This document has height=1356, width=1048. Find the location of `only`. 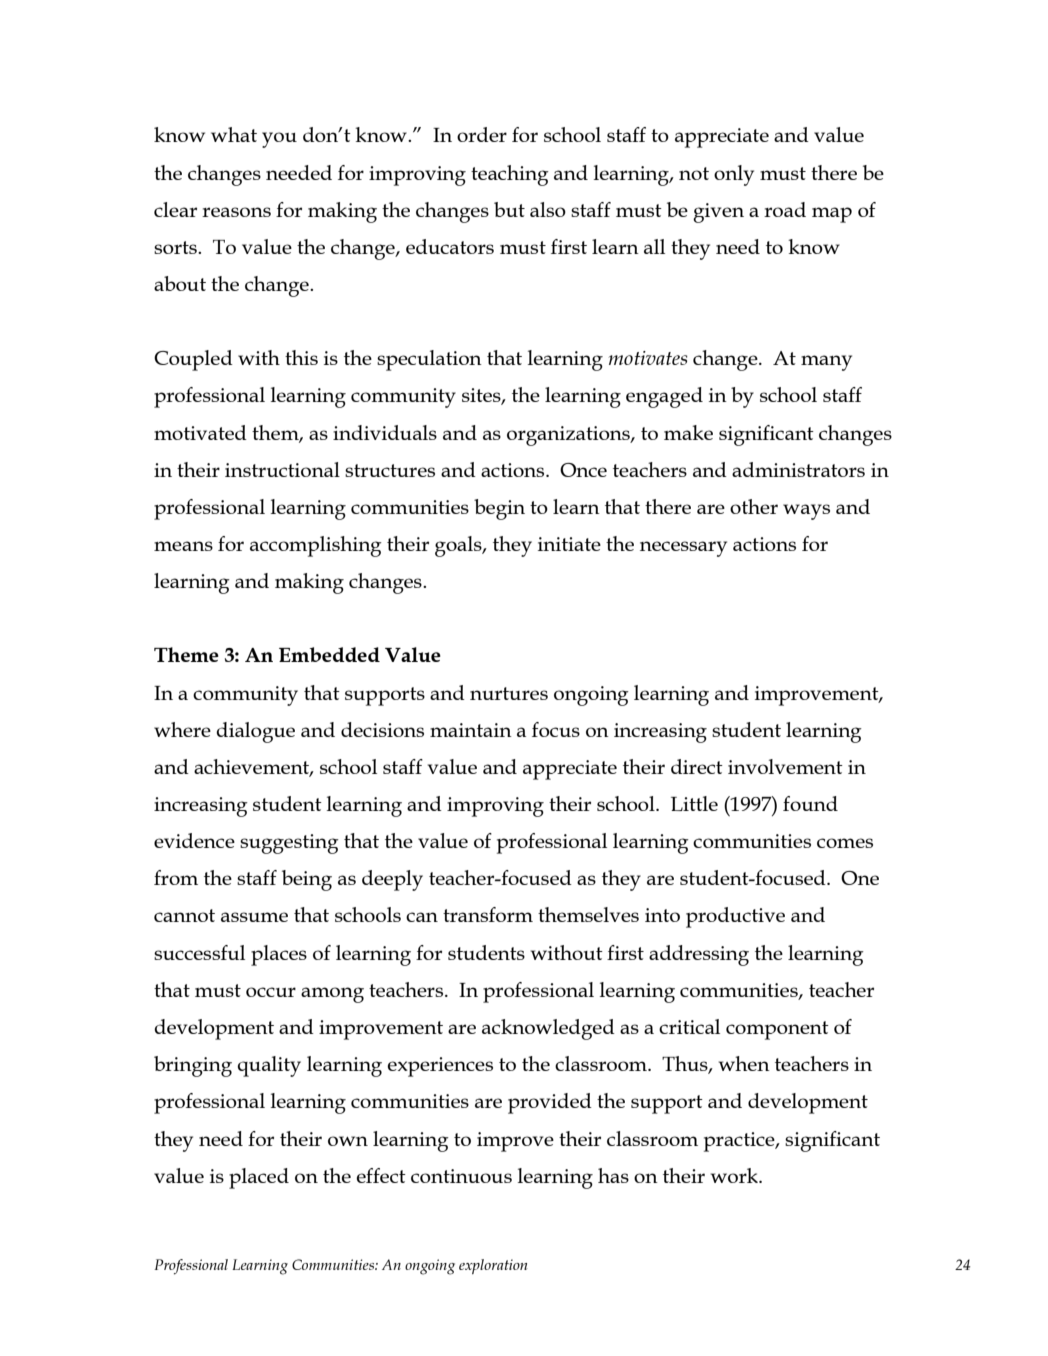

only is located at coordinates (734, 175).
